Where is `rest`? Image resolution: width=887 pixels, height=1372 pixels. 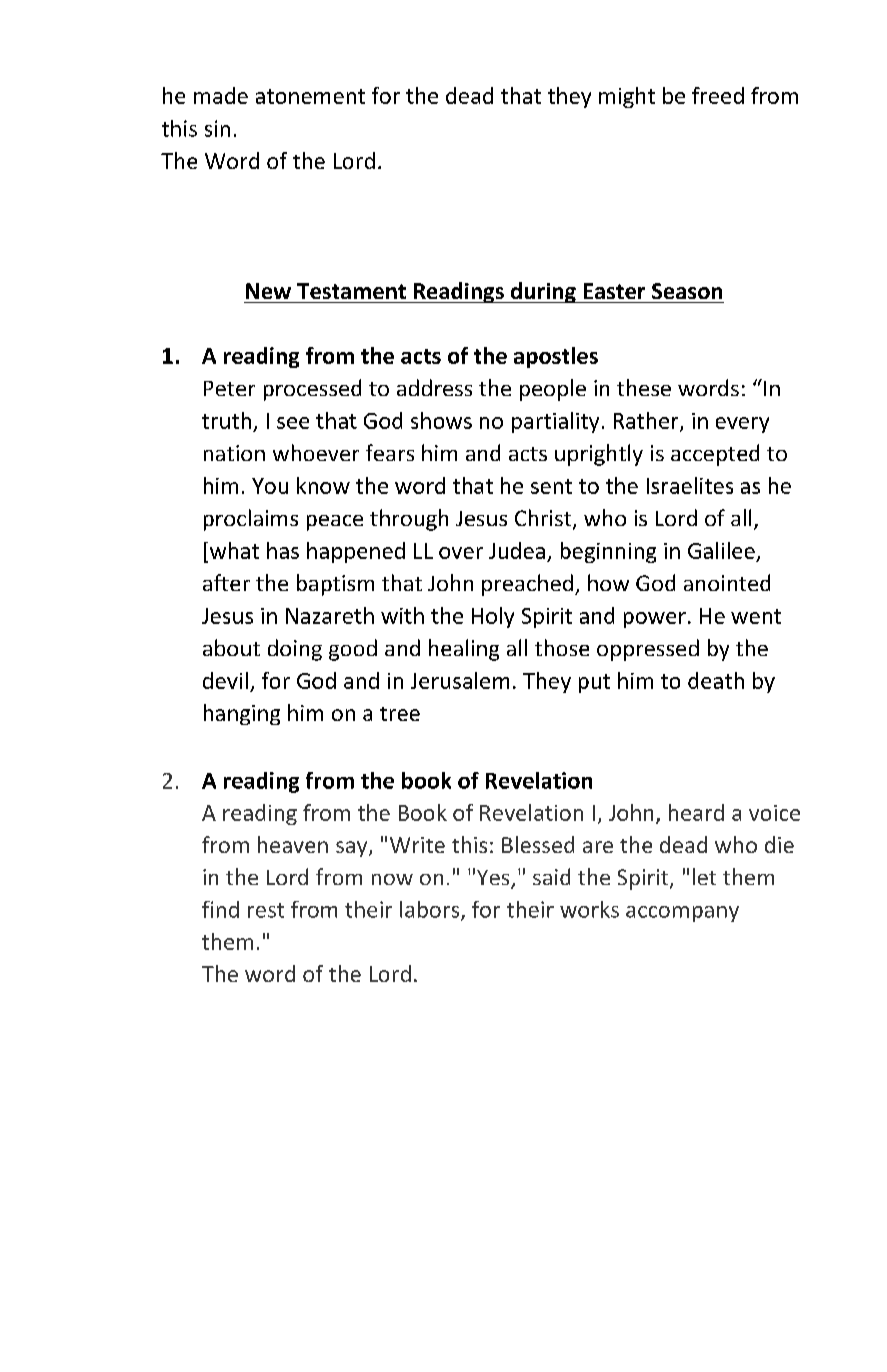 rest is located at coordinates (266, 910).
